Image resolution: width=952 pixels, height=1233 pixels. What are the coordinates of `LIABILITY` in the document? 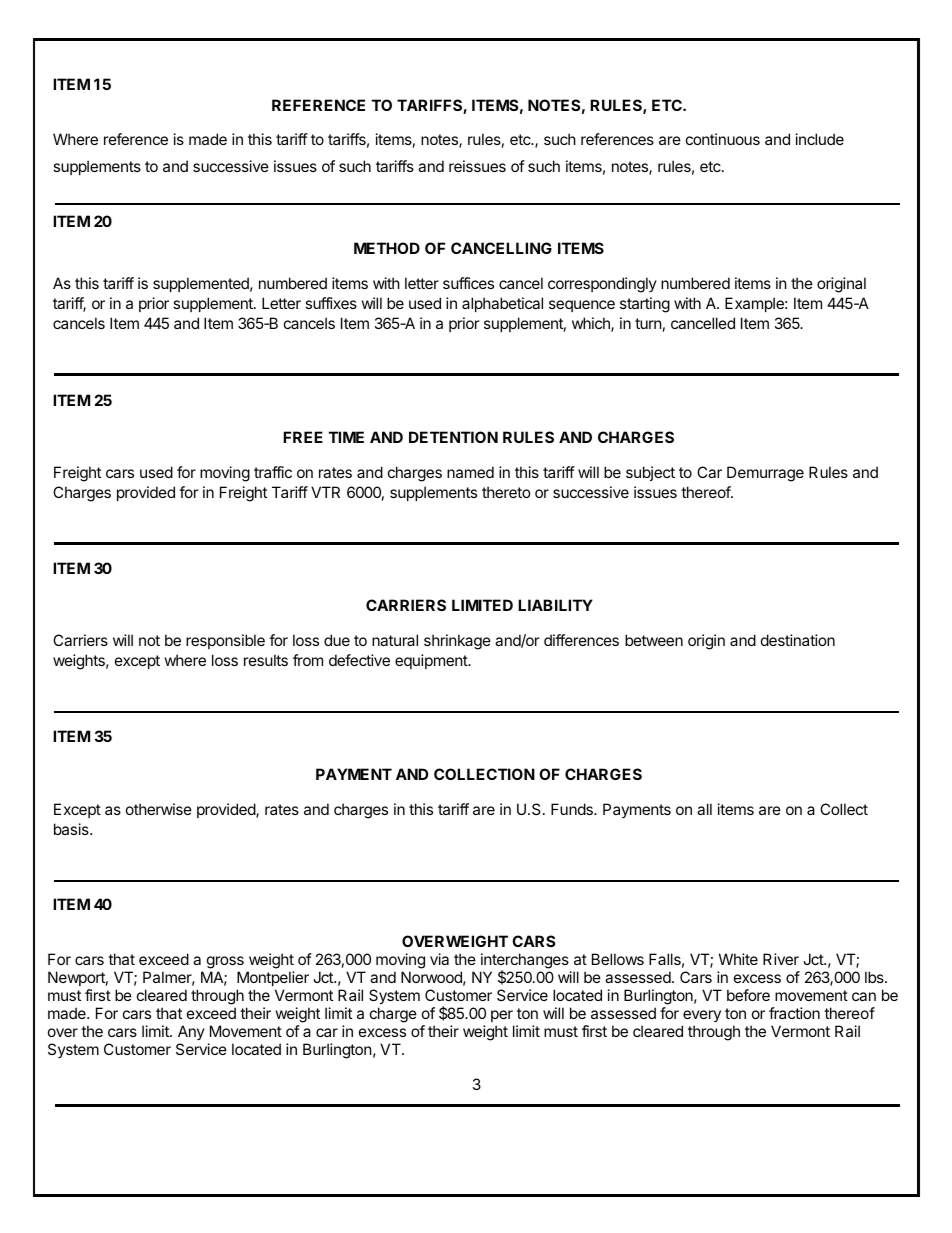 It's located at (555, 605).
